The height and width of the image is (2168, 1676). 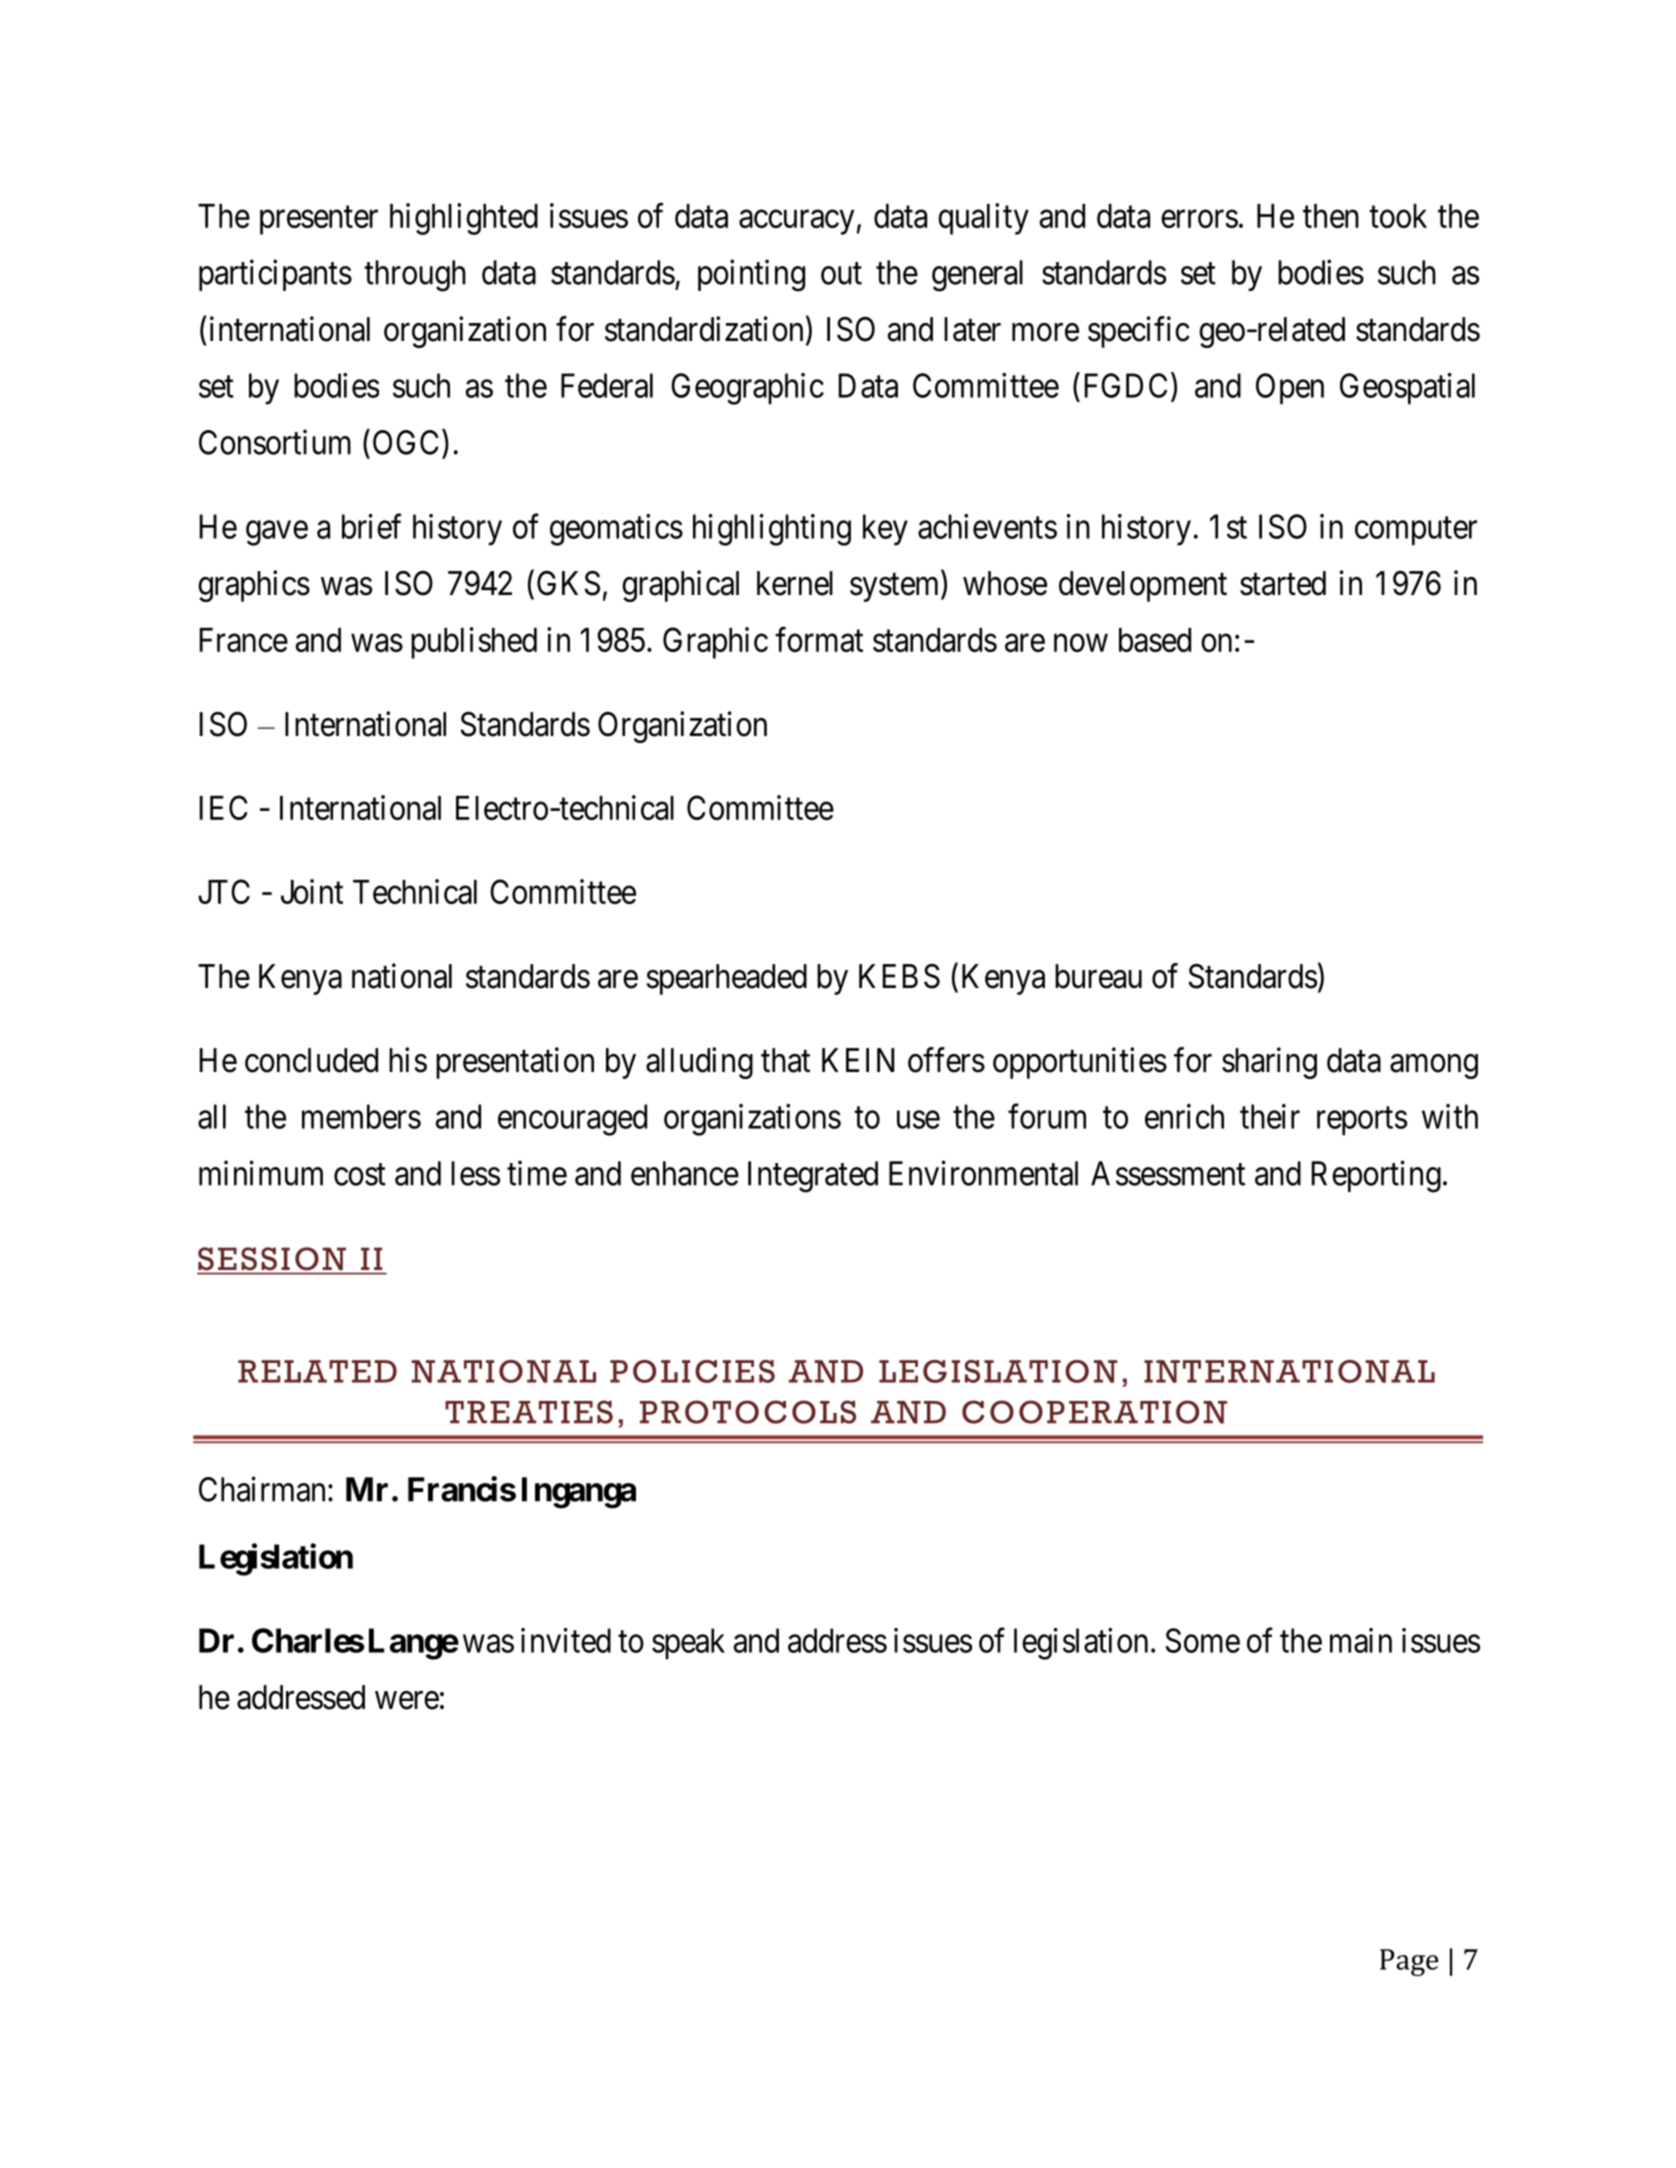 What do you see at coordinates (415, 276) in the image?
I see `through` at bounding box center [415, 276].
